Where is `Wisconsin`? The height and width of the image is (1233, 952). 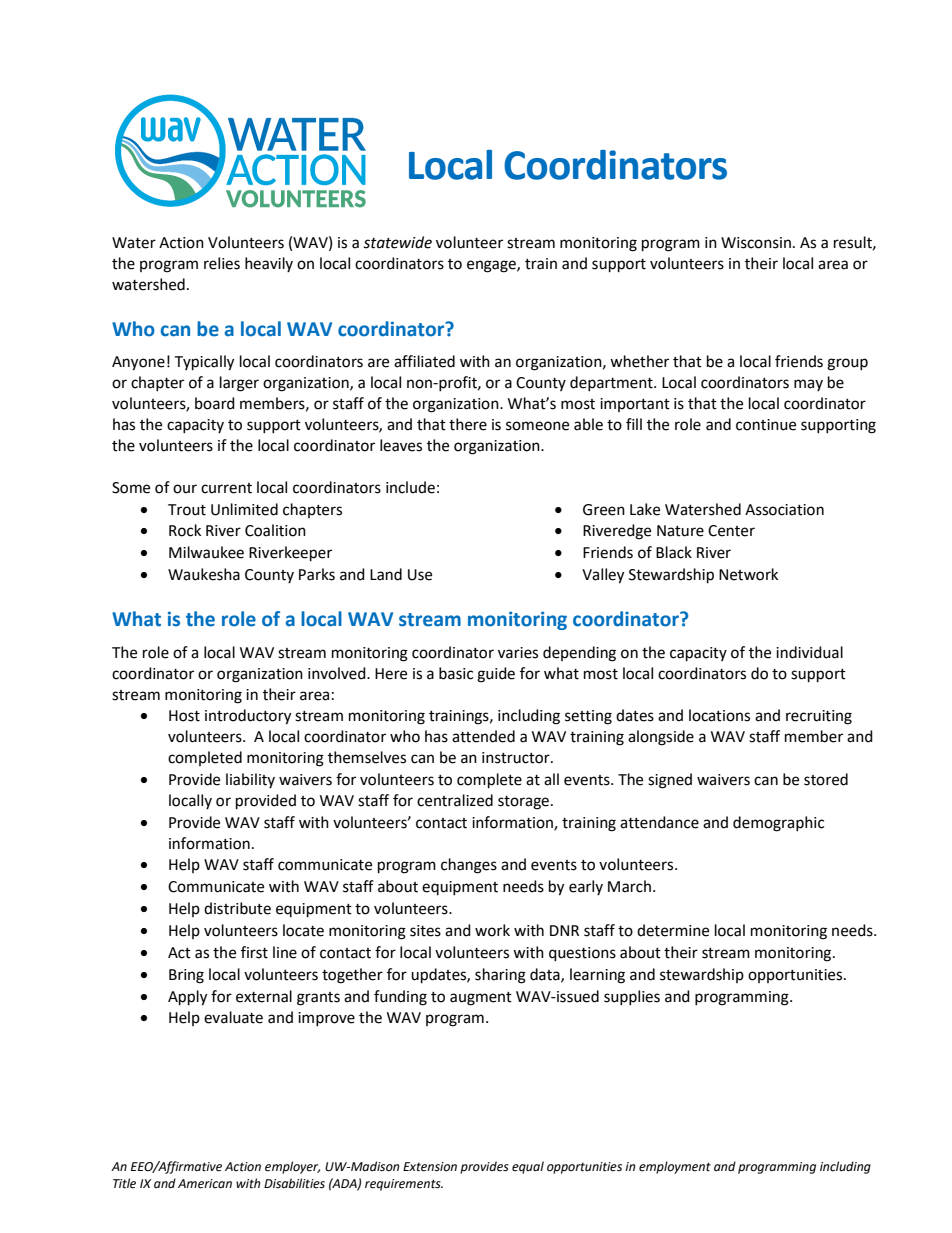 Wisconsin is located at coordinates (756, 243).
